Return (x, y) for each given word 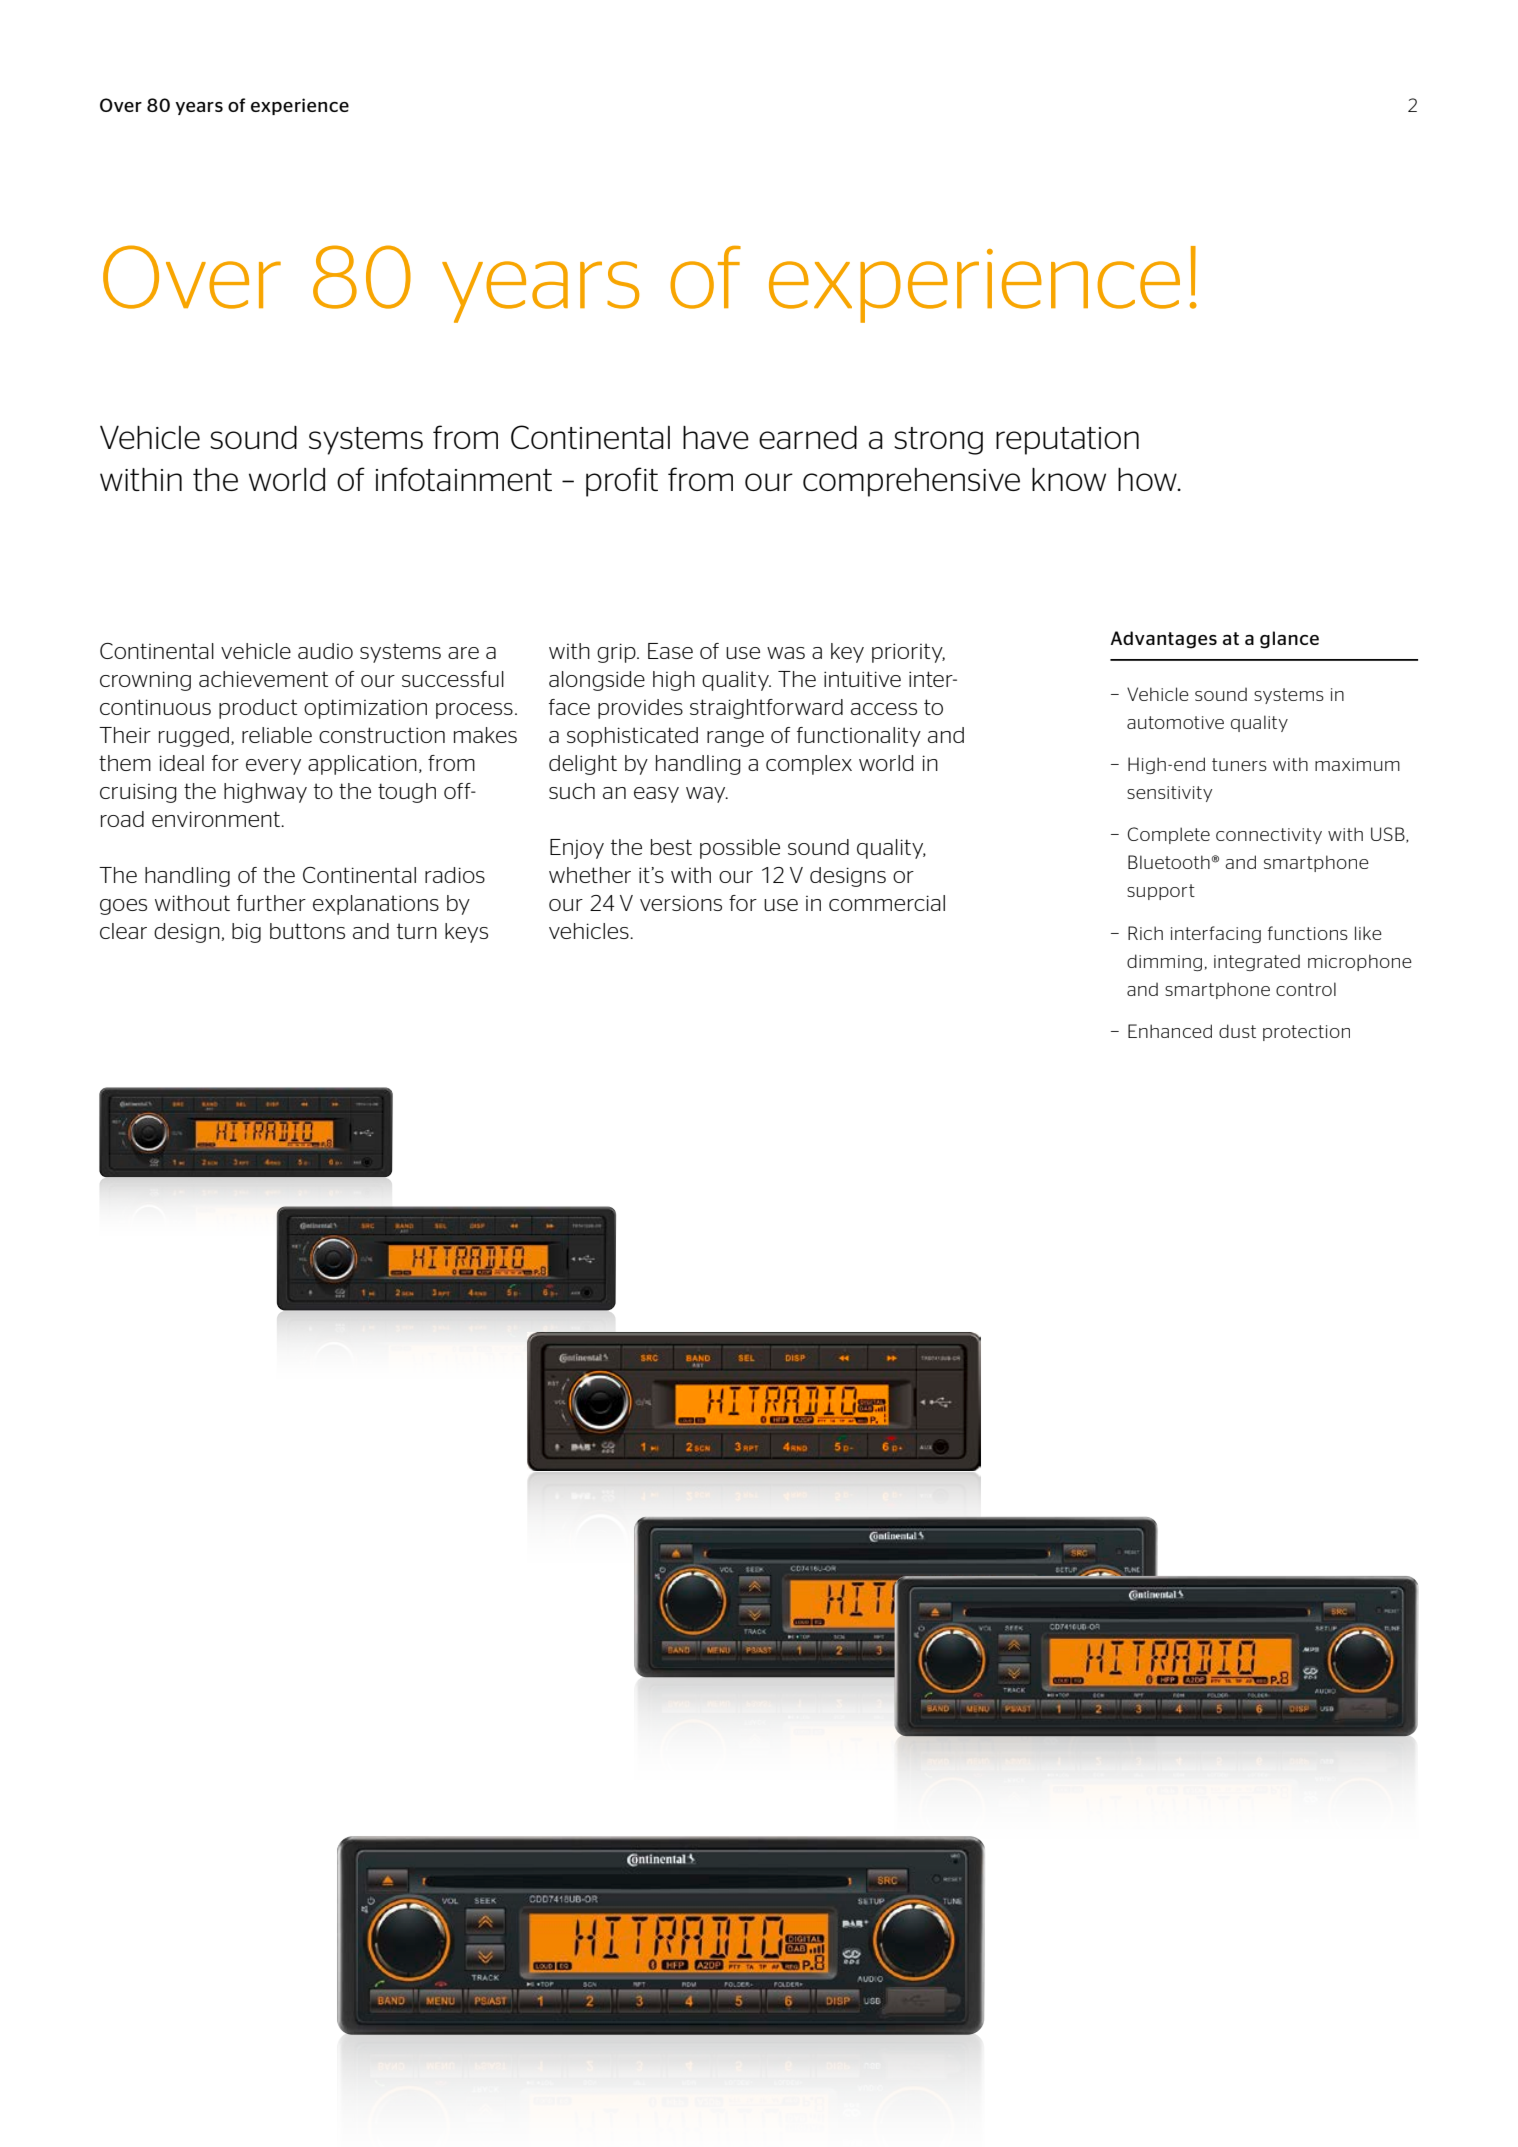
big (246, 933)
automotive (1175, 722)
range (735, 739)
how (1148, 479)
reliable (277, 735)
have (716, 437)
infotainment (464, 479)
